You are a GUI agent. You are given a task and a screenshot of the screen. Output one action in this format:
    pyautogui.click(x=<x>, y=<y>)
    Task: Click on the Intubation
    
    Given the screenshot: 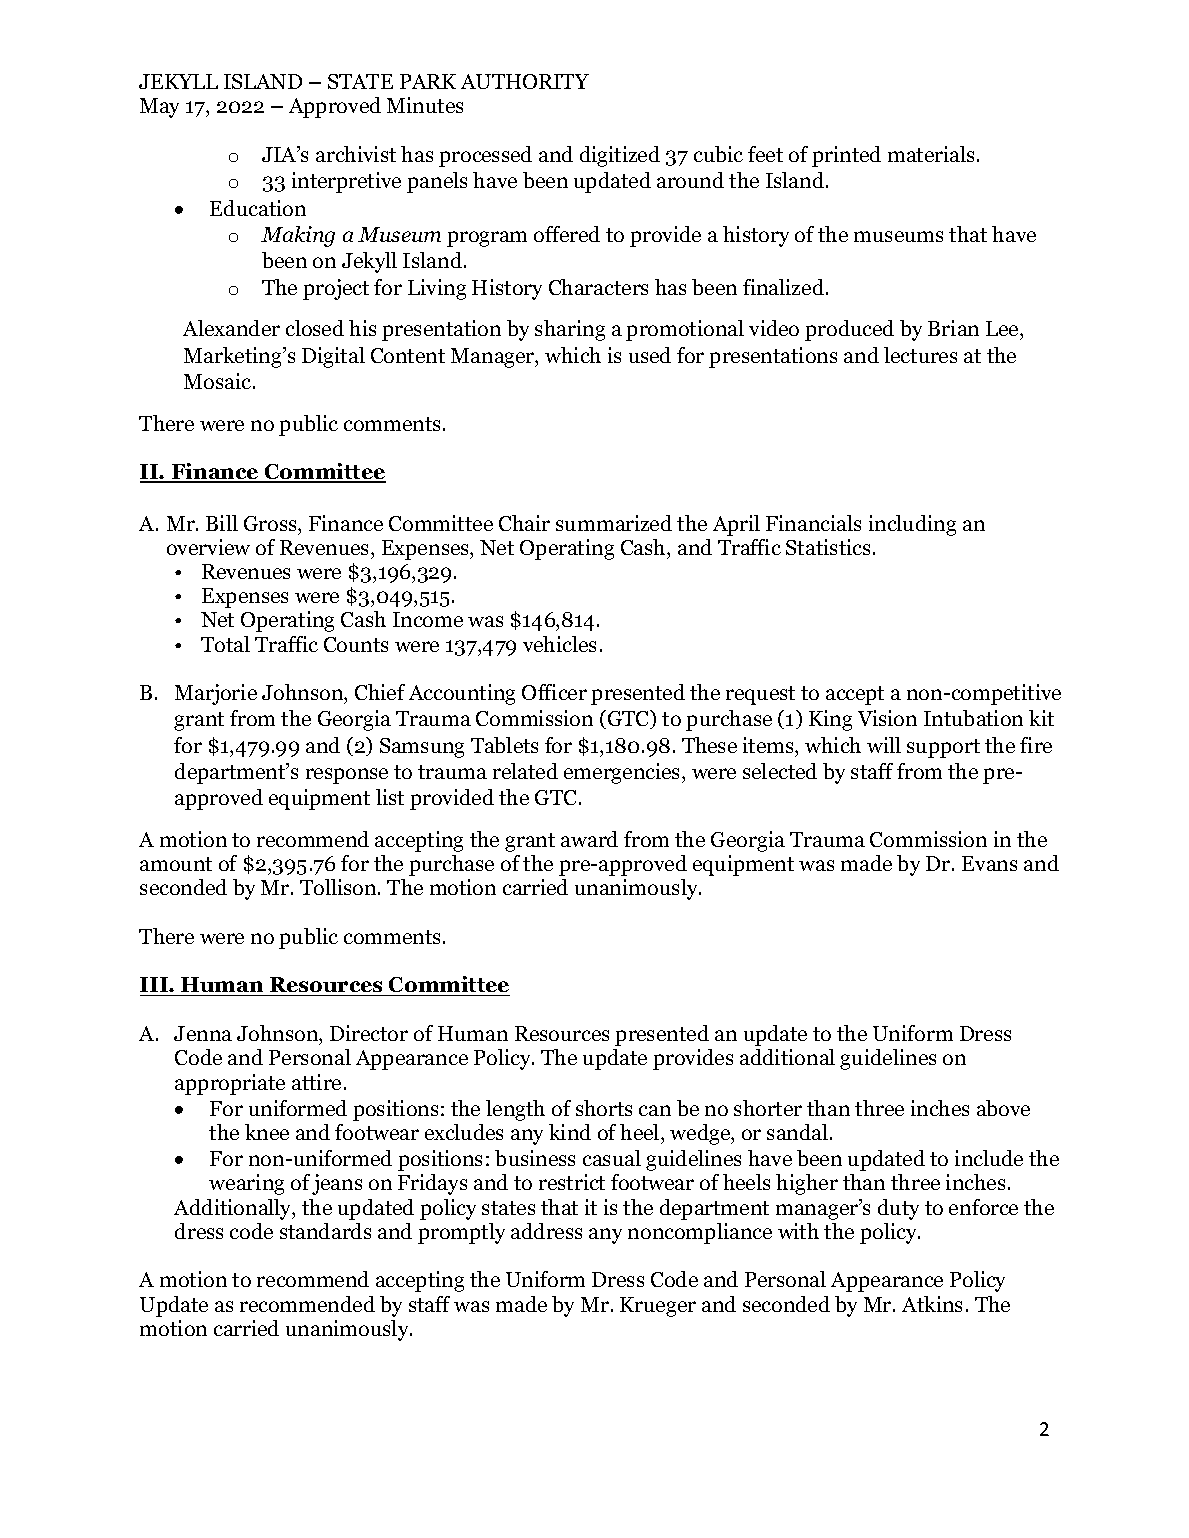 What is the action you would take?
    pyautogui.click(x=973, y=718)
